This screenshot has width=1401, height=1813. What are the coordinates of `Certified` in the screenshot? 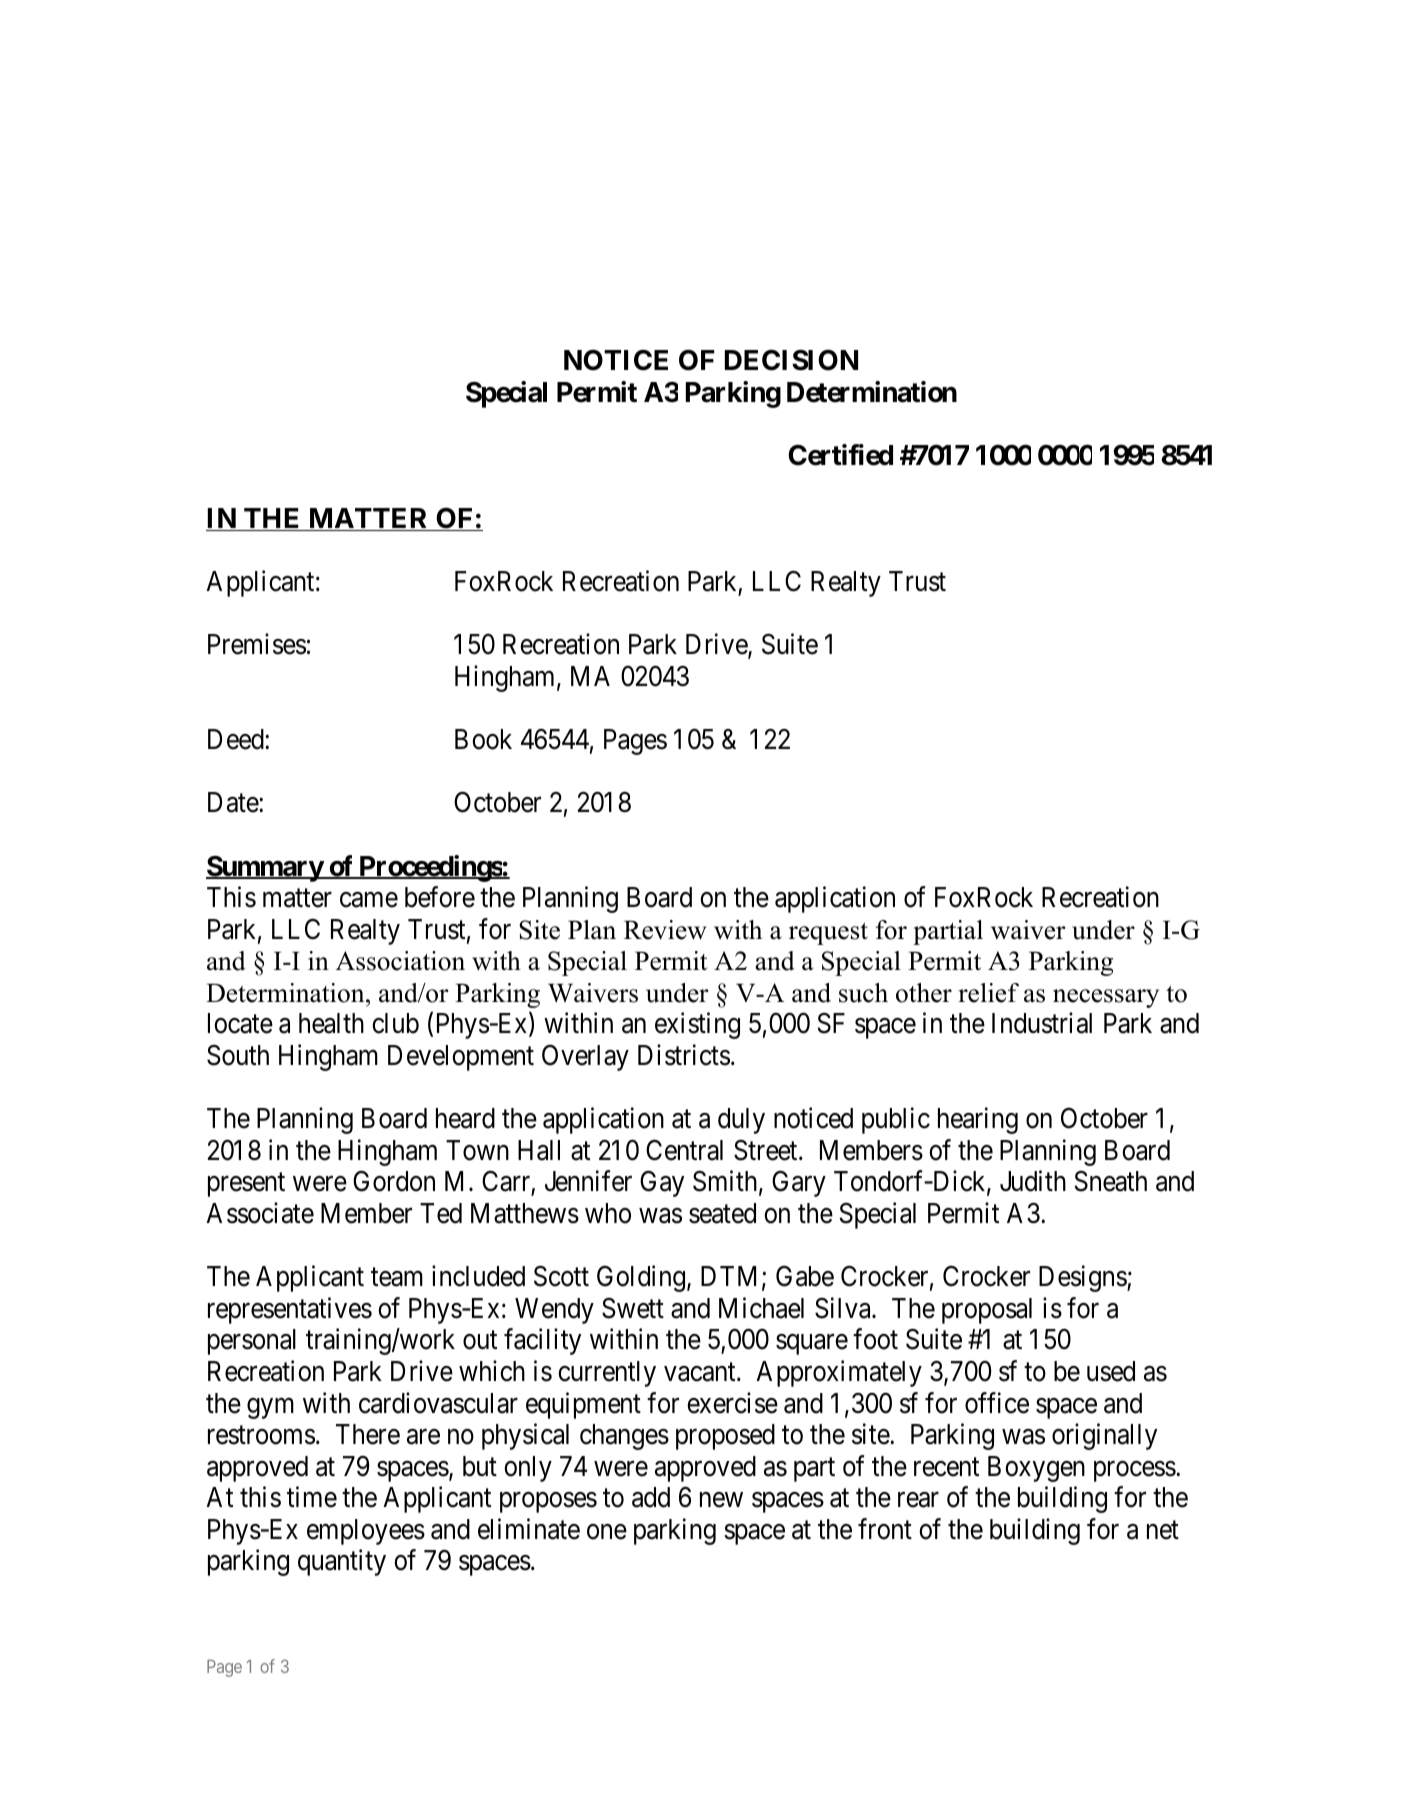 It's located at (840, 455).
